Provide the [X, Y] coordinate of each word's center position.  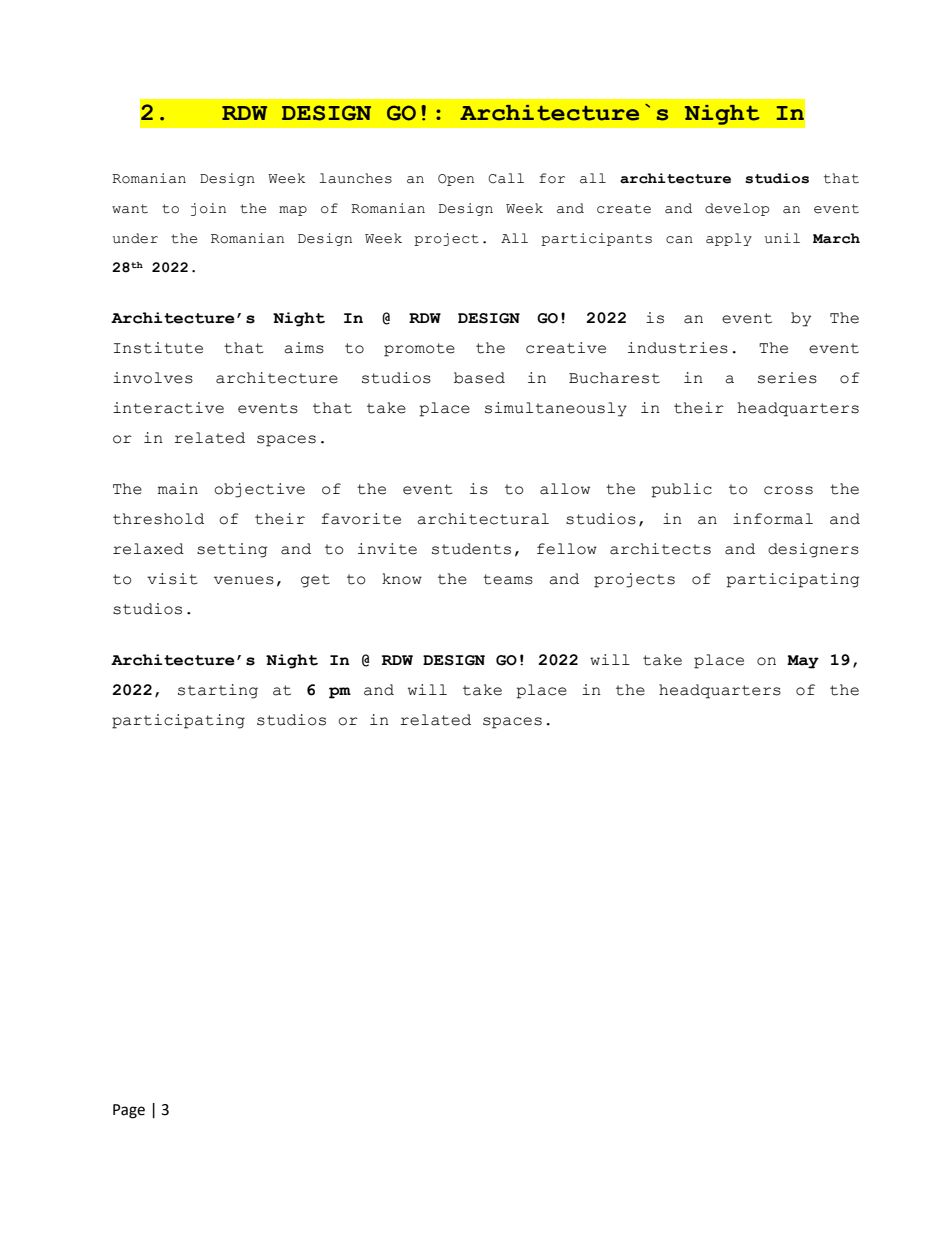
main [178, 489]
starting [218, 691]
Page [129, 1111]
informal [773, 519]
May [803, 662]
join [208, 209]
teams [508, 579]
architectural [483, 519]
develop [737, 209]
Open [456, 180]
